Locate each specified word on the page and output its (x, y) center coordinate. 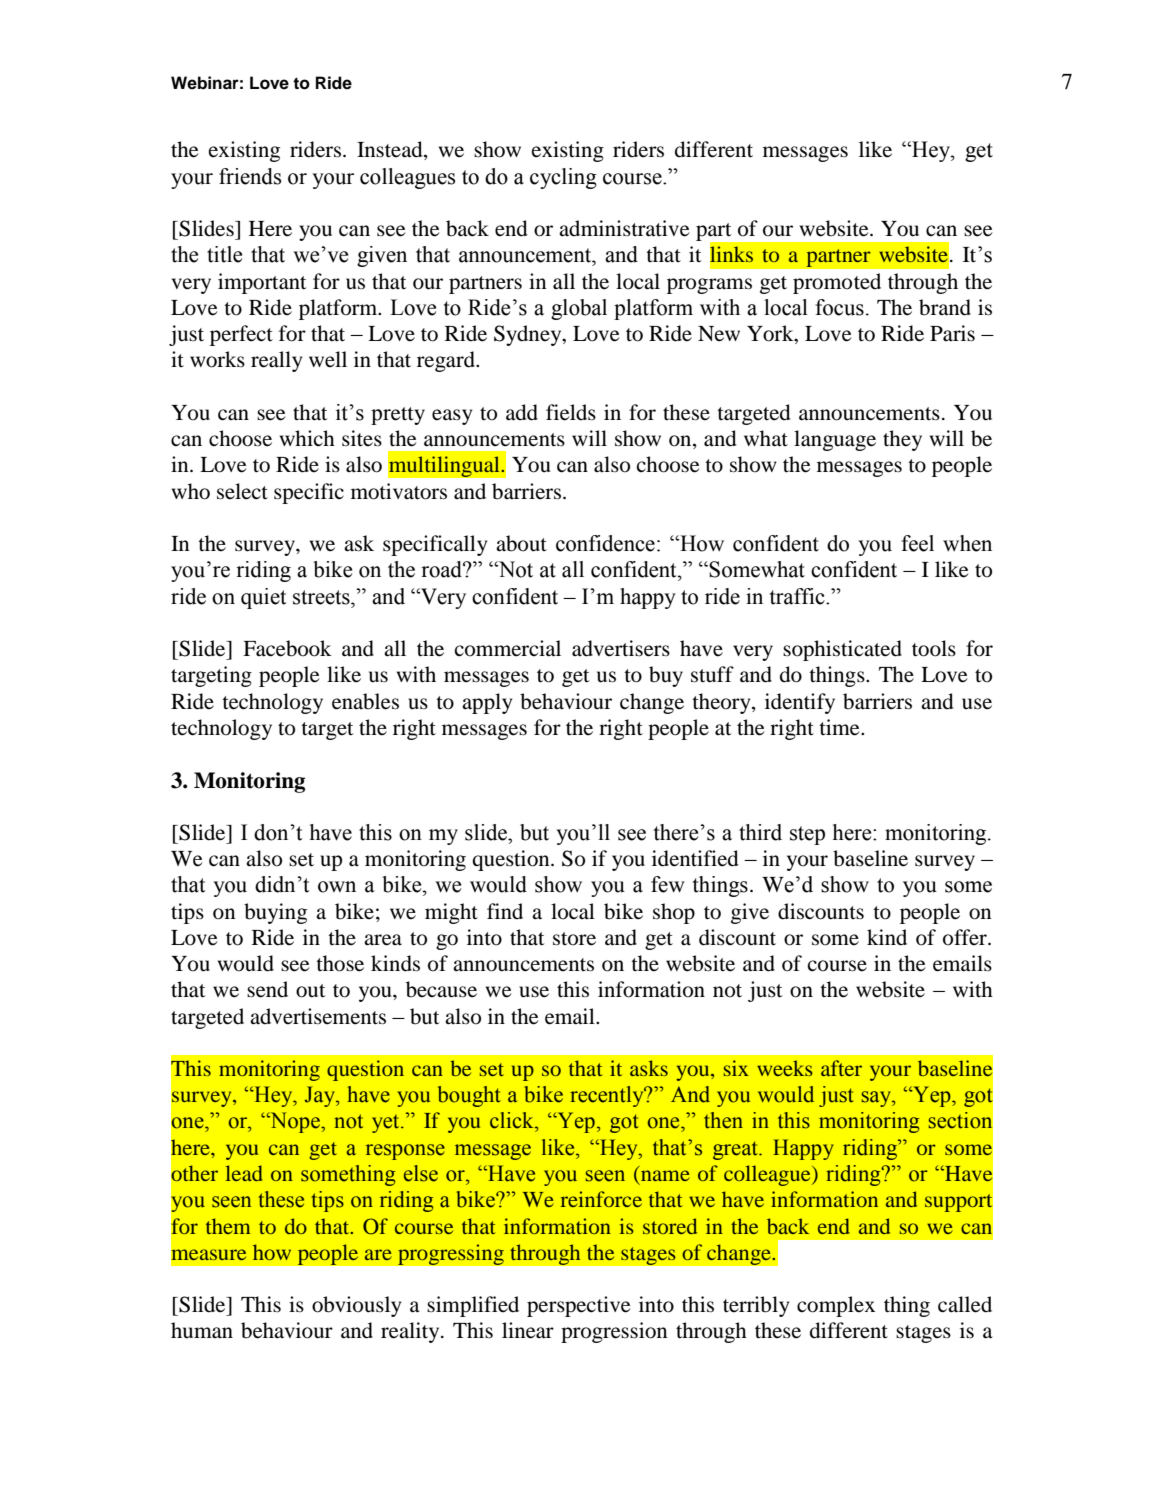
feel (917, 543)
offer (966, 937)
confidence (605, 543)
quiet (264, 598)
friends (250, 176)
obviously (356, 1306)
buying (275, 913)
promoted (837, 283)
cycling (563, 178)
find (505, 911)
